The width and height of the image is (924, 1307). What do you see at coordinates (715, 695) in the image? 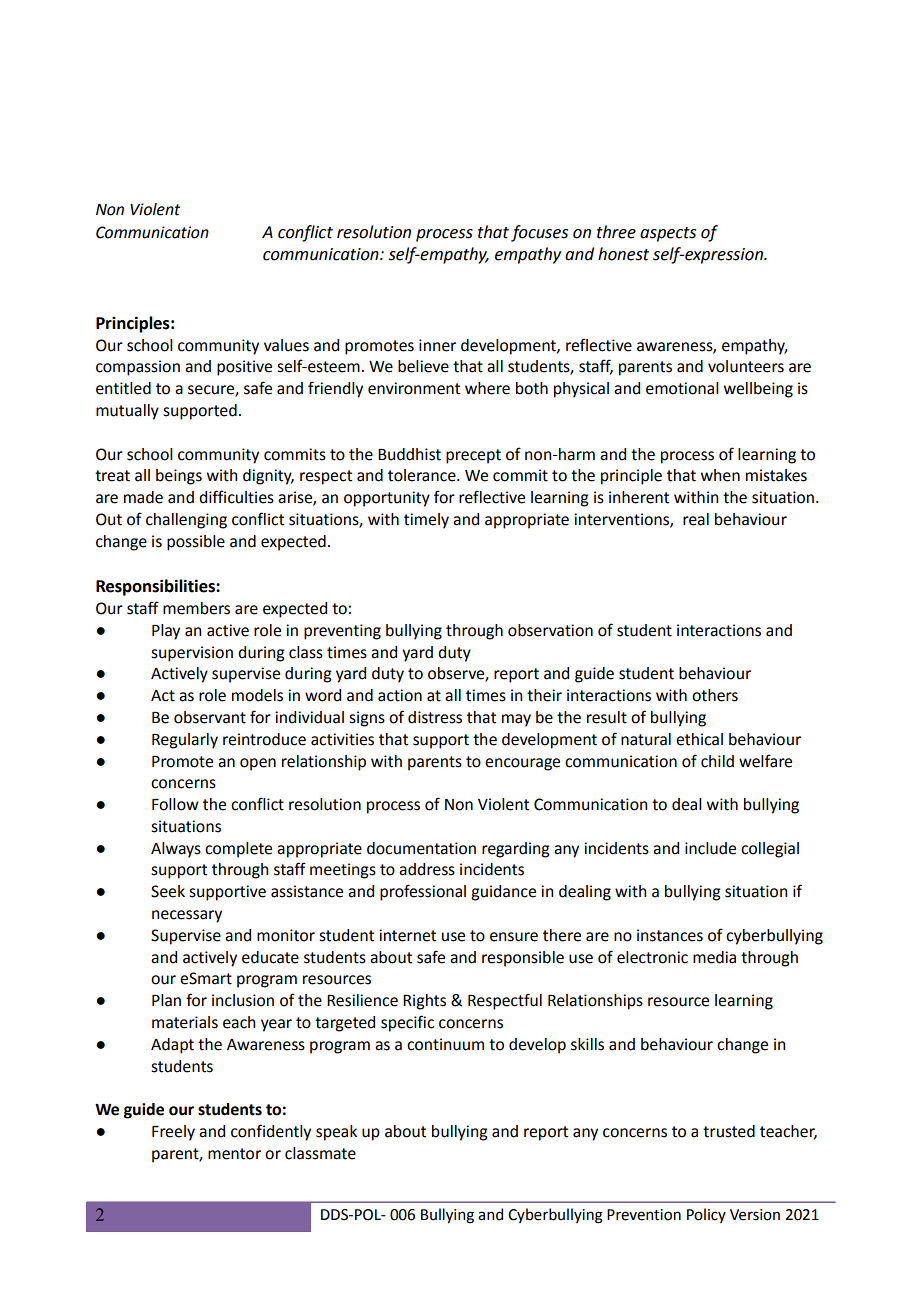
I see `others` at bounding box center [715, 695].
